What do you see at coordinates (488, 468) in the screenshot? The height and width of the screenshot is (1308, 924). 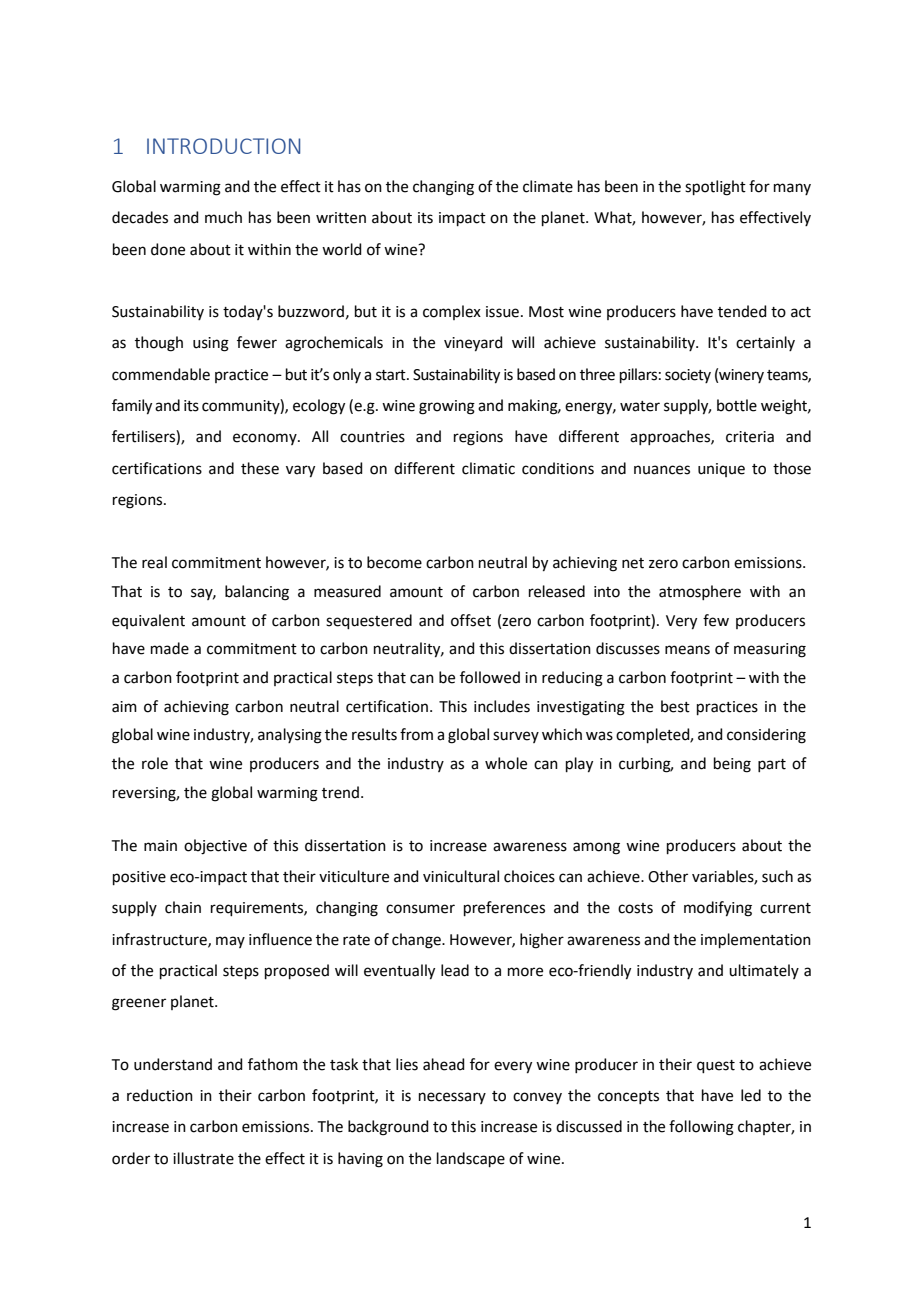 I see `climatic` at bounding box center [488, 468].
